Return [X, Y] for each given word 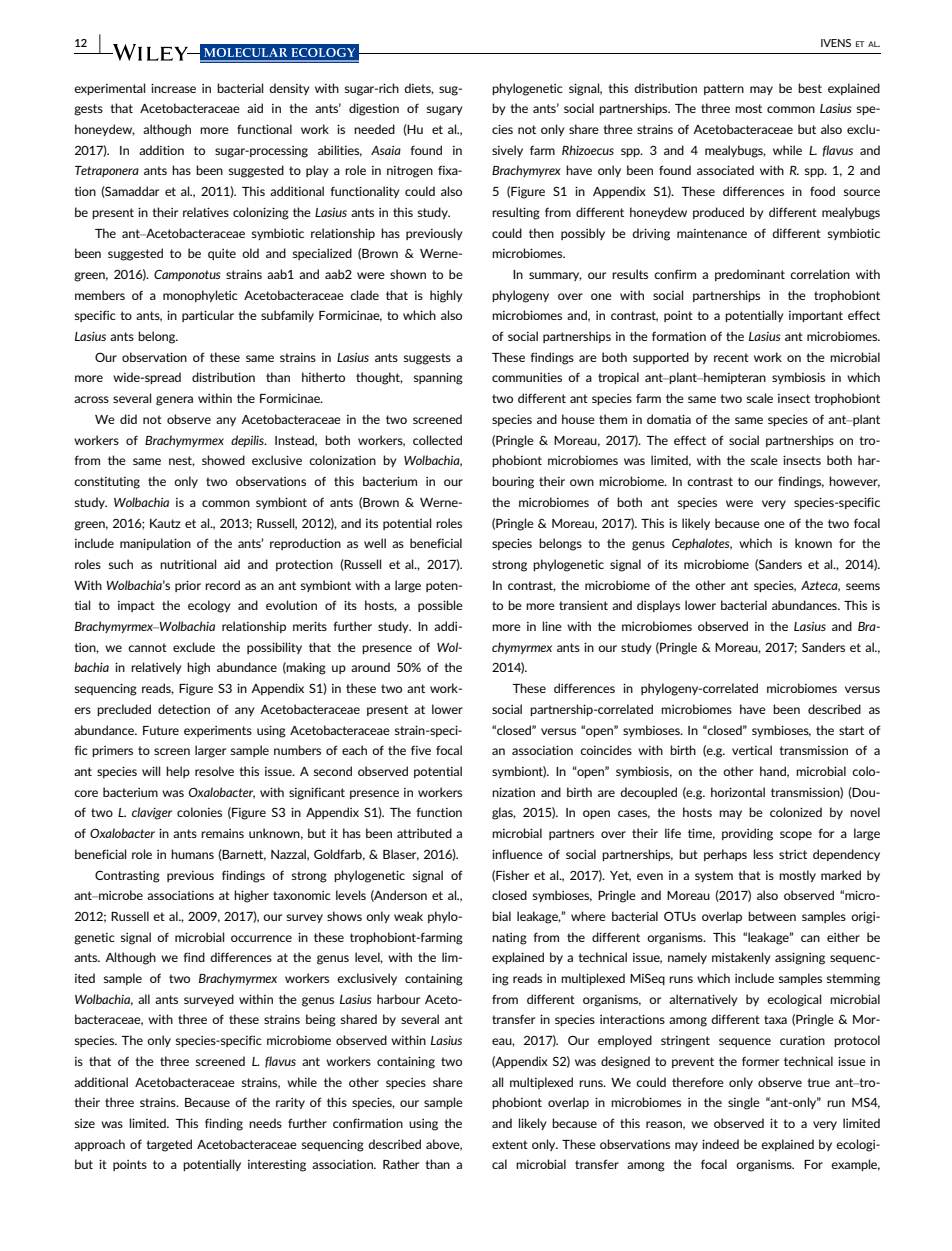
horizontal [738, 792]
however [854, 482]
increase [173, 88]
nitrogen [410, 172]
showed [223, 460]
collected [437, 440]
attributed [424, 833]
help [178, 772]
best [810, 88]
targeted [169, 1145]
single [744, 1103]
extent [510, 1144]
